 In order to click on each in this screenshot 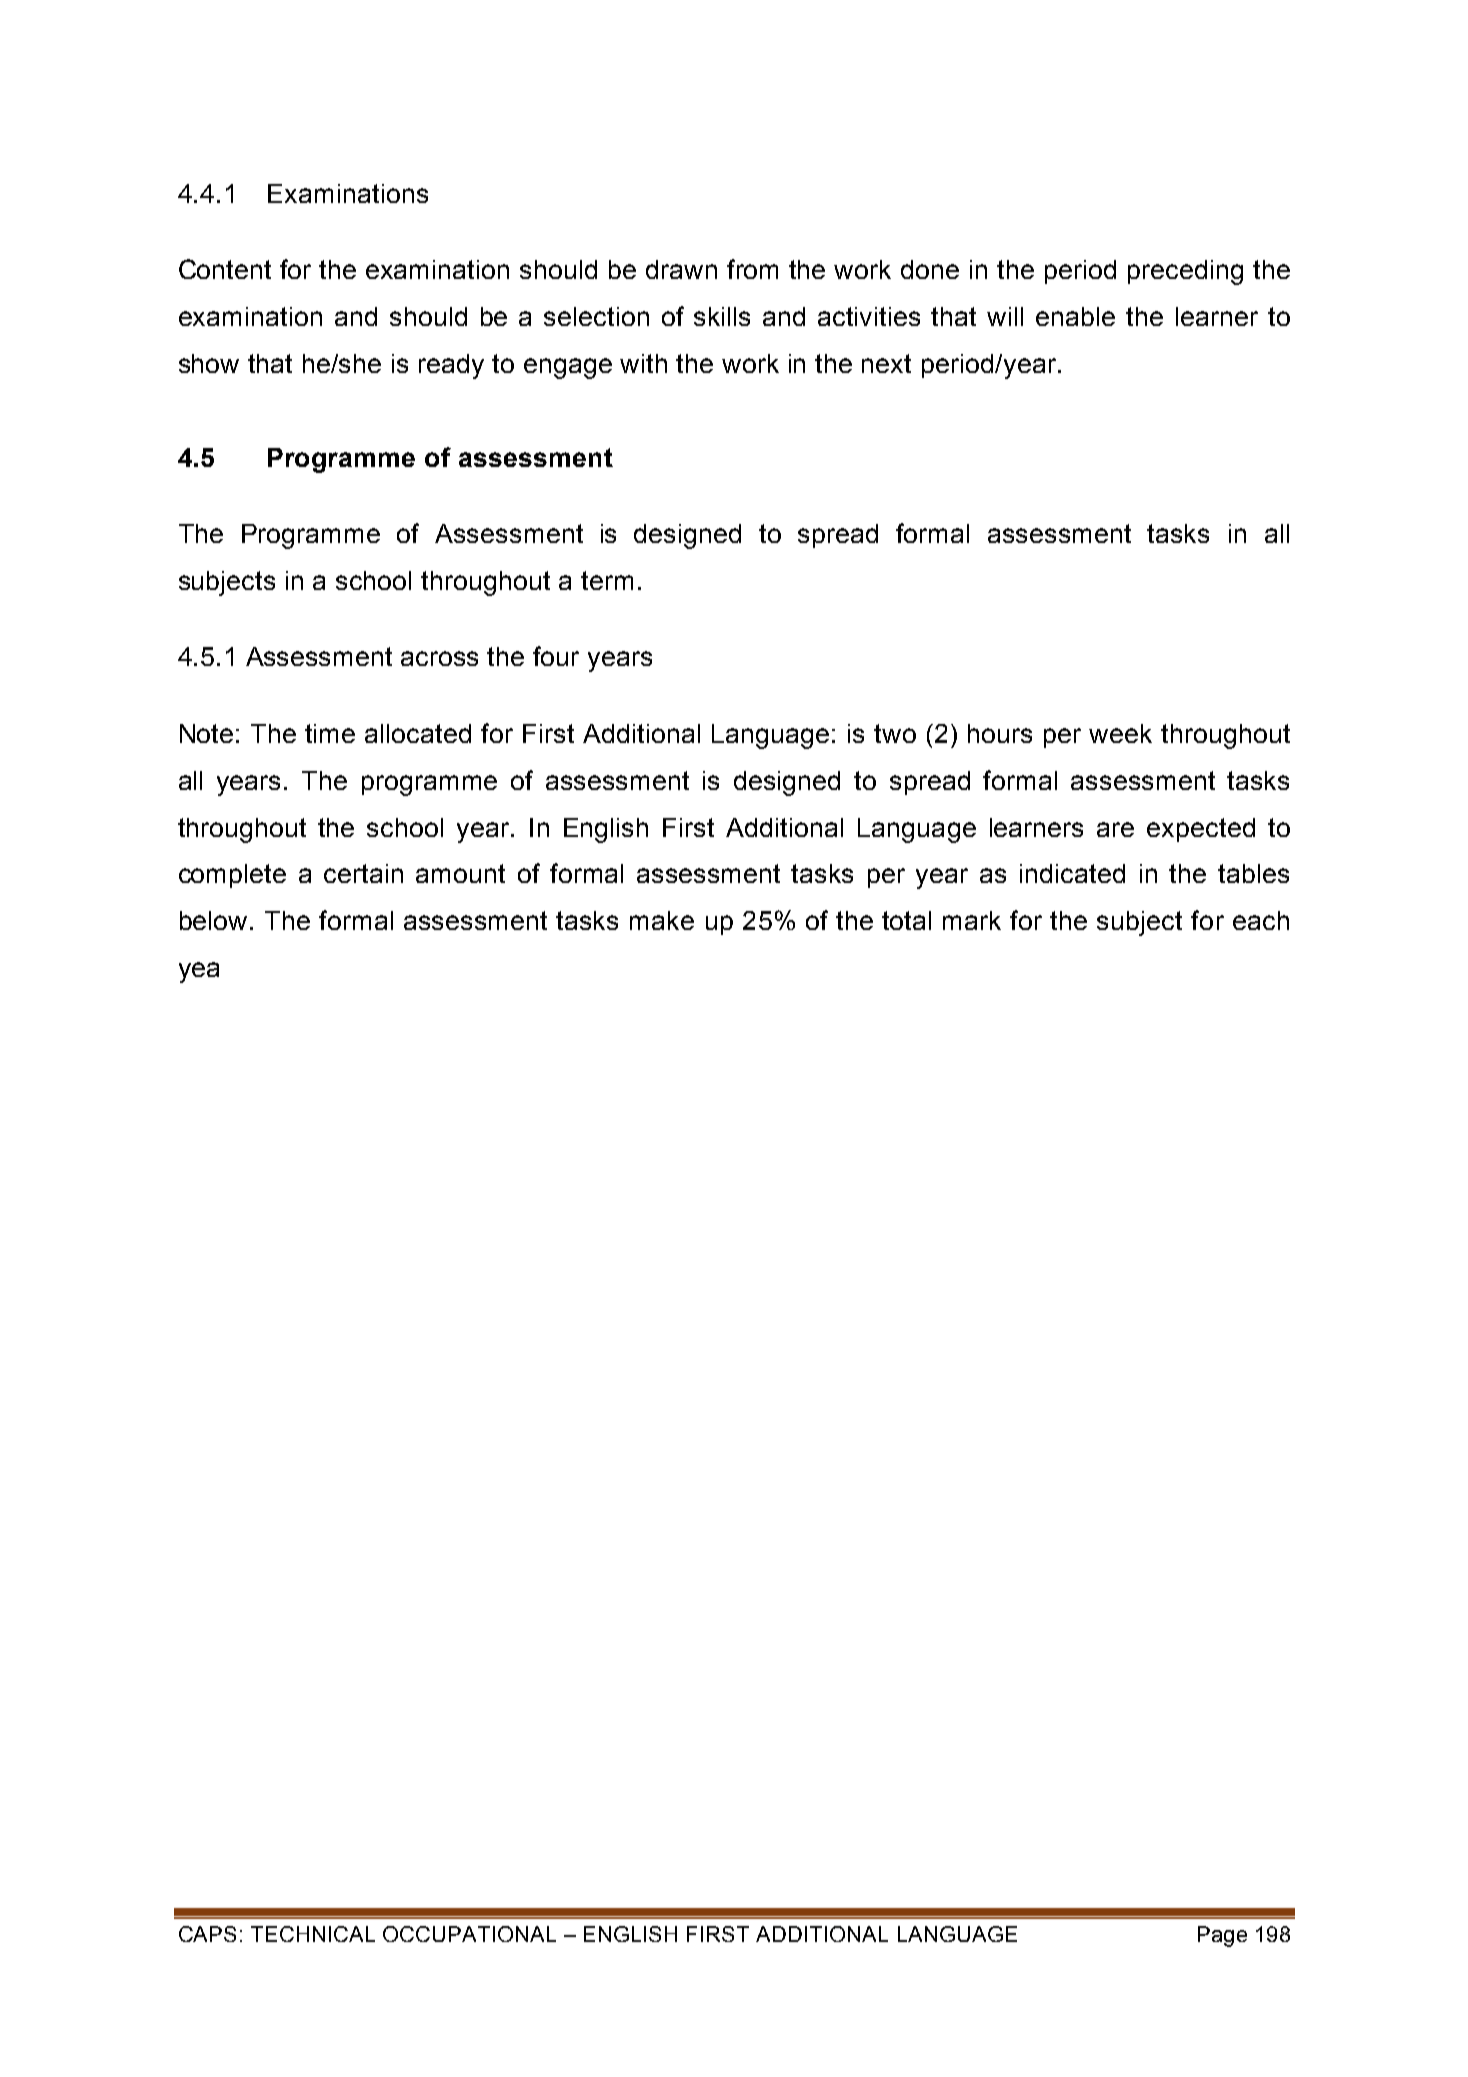, I will do `click(1261, 920)`.
